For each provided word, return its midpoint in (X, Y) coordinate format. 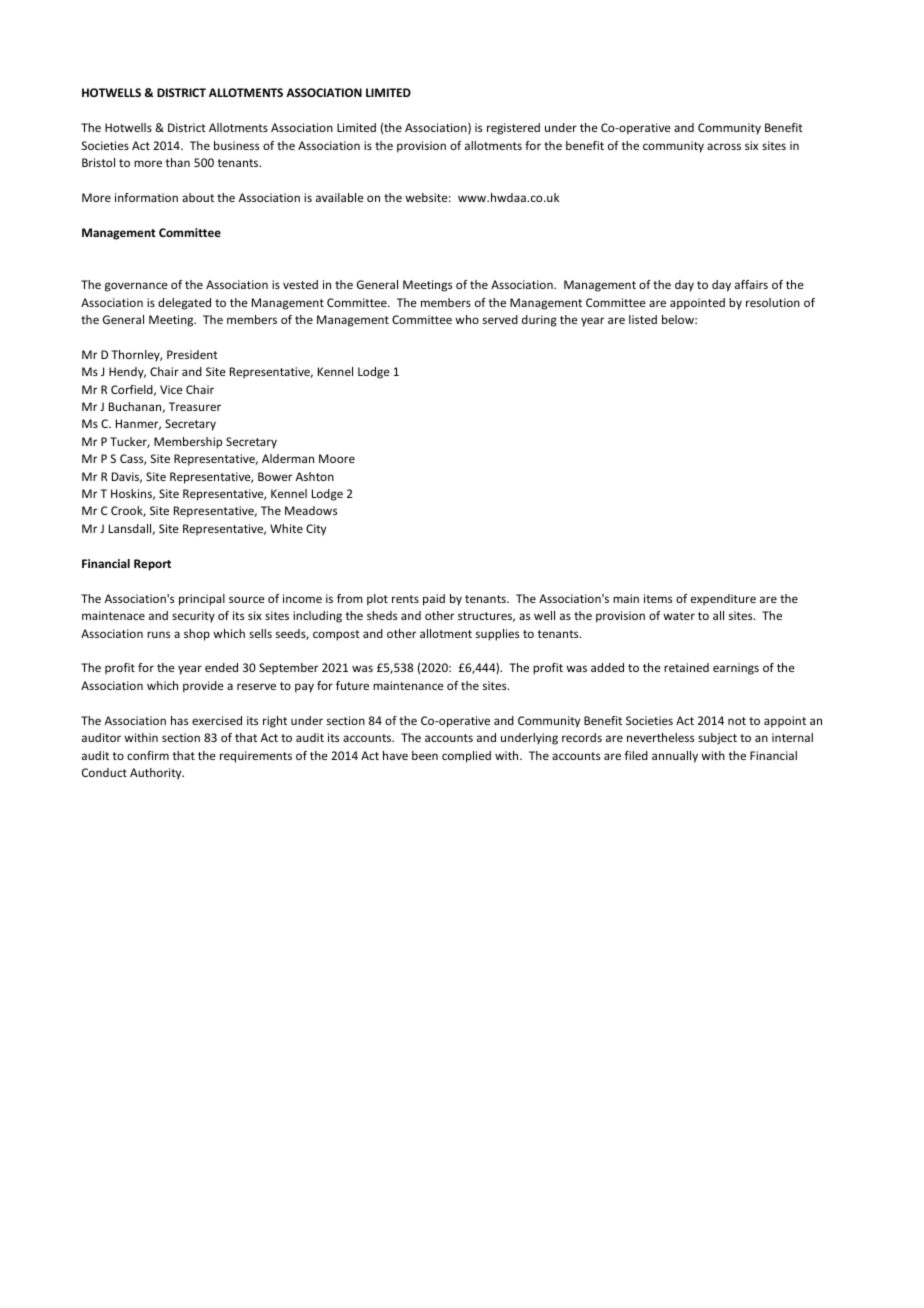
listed (643, 319)
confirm (148, 755)
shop (197, 635)
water (679, 616)
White (286, 528)
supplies (497, 635)
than (178, 162)
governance (136, 287)
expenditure (723, 600)
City (316, 530)
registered (513, 129)
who (467, 319)
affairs (751, 284)
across (724, 146)
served (500, 319)
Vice (171, 389)
